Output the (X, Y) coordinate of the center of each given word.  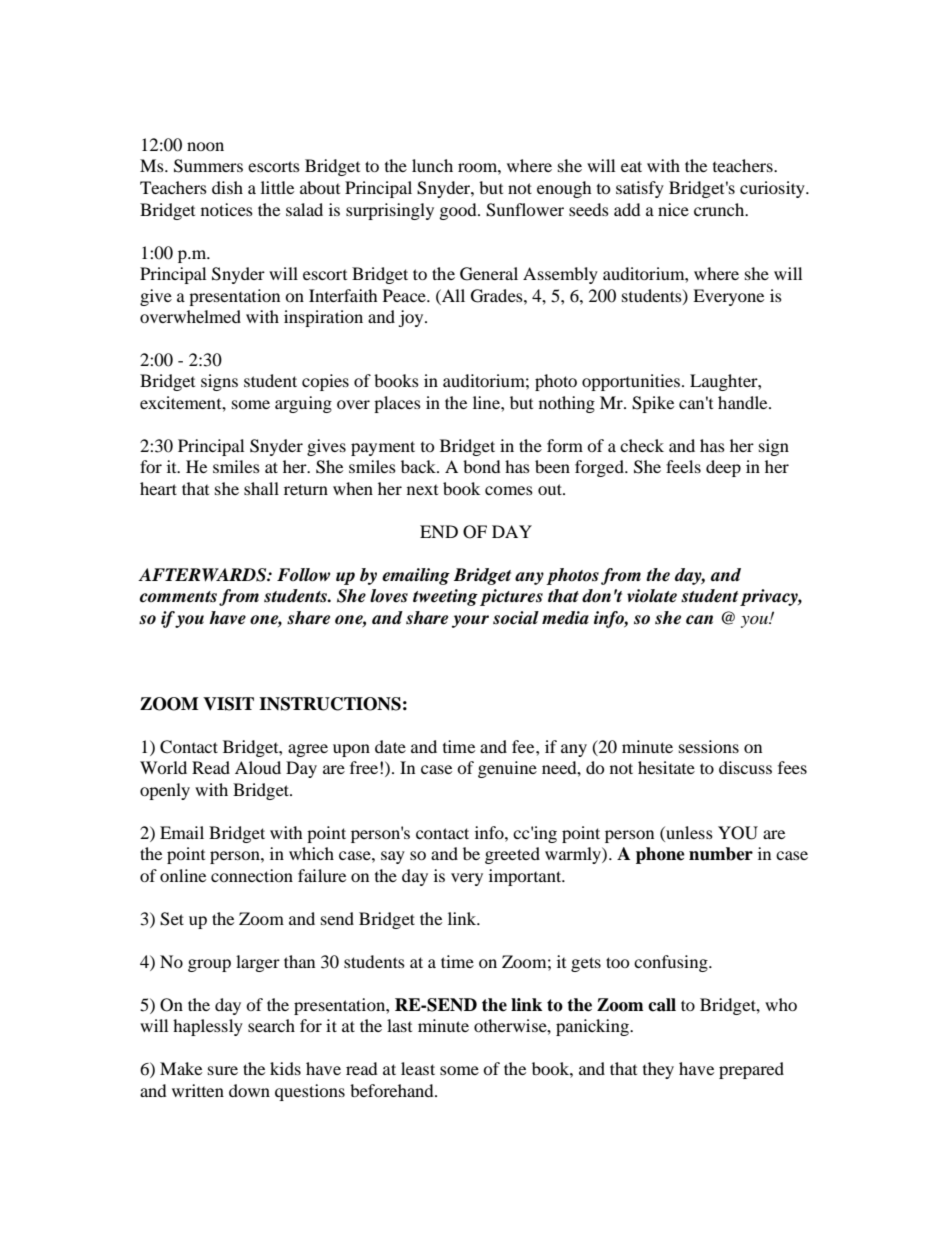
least (418, 1068)
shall (261, 488)
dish (227, 187)
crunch (720, 209)
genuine (507, 769)
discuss (745, 767)
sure (223, 1070)
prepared (751, 1070)
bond (482, 466)
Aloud (258, 767)
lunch (432, 165)
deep (723, 468)
